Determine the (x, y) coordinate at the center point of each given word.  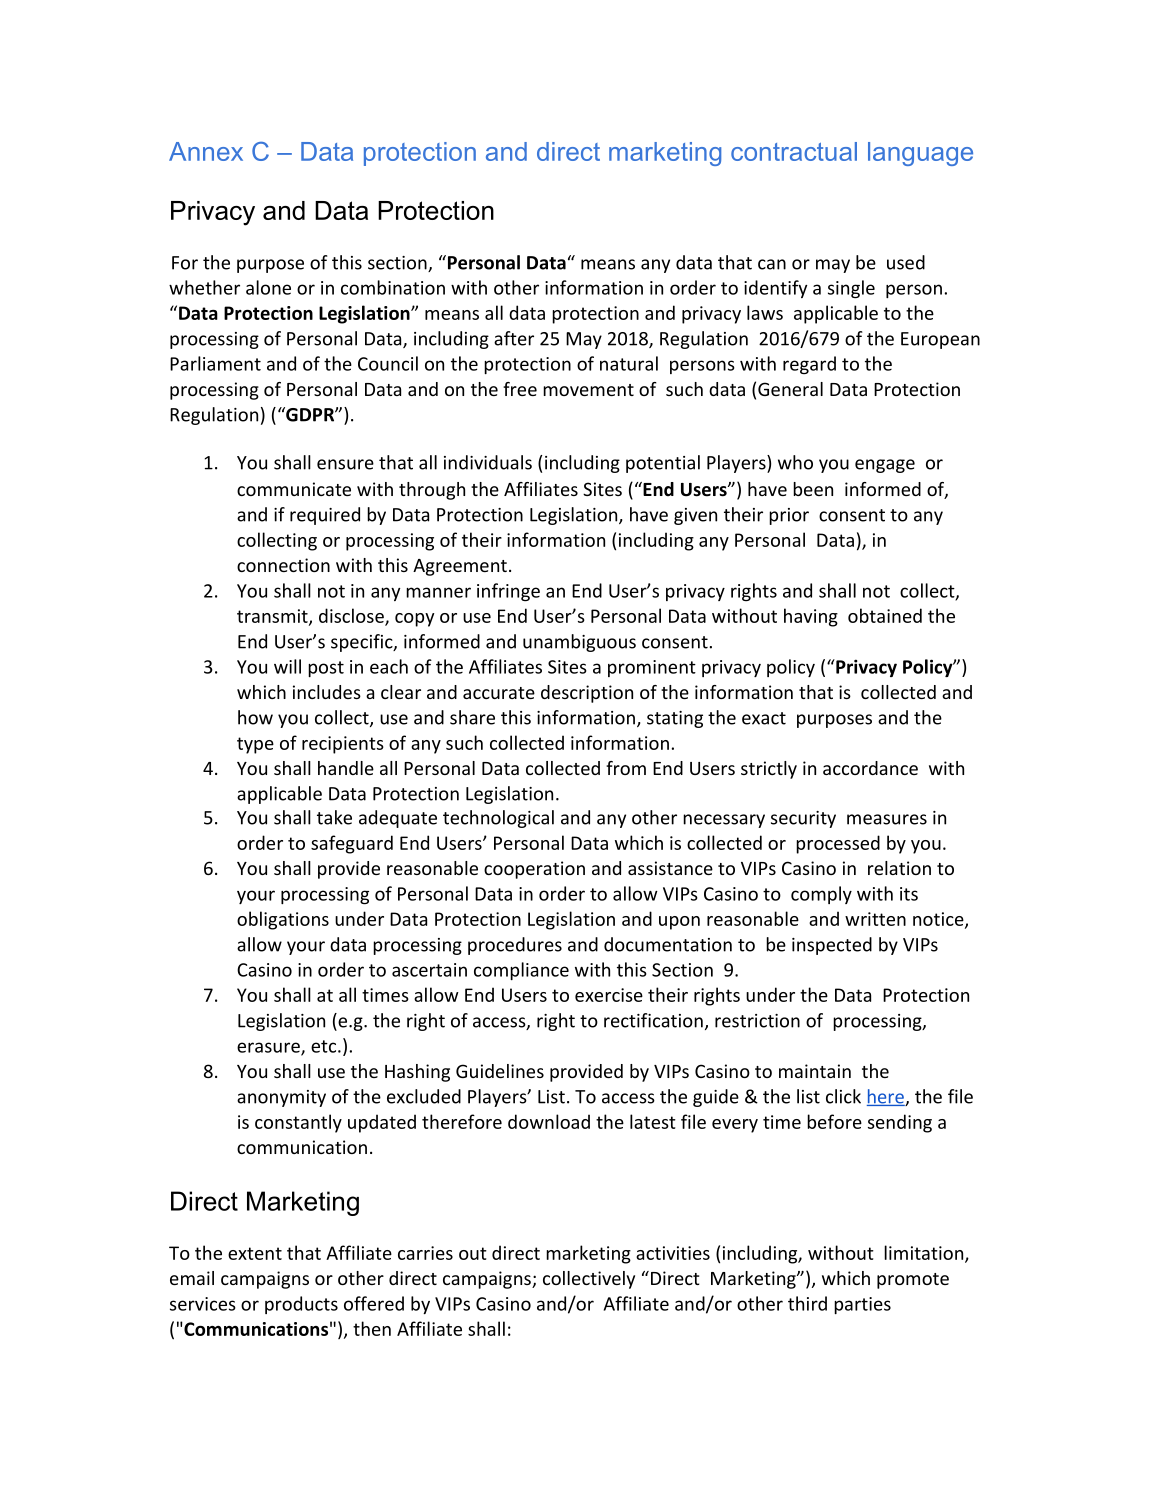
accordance (870, 768)
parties (862, 1305)
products (301, 1305)
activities (673, 1253)
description (587, 694)
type (255, 745)
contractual (794, 151)
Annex (206, 151)
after (514, 338)
